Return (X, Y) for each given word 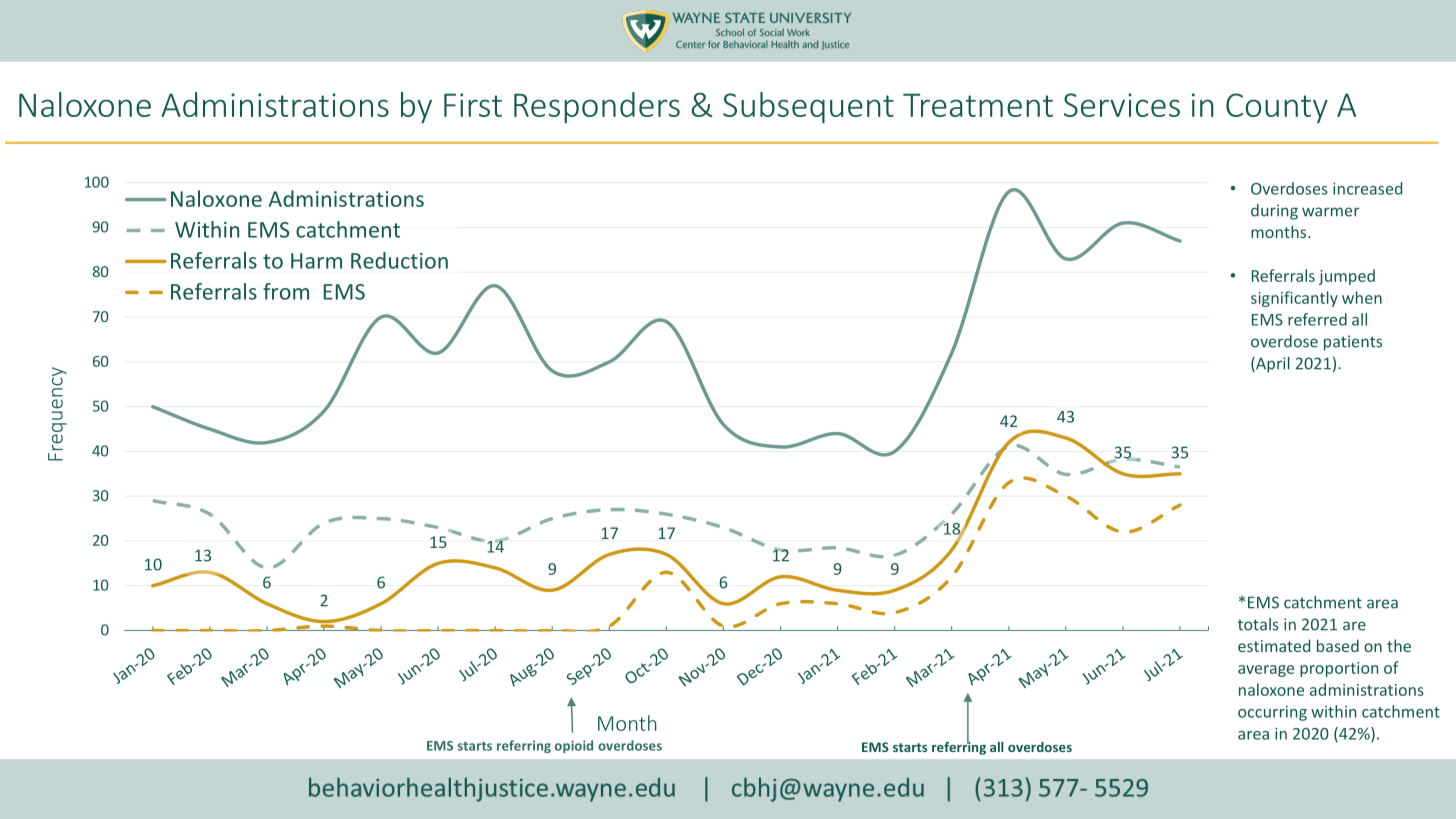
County (1277, 108)
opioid (574, 746)
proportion (1339, 669)
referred (1317, 319)
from (286, 291)
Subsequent (808, 107)
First (473, 105)
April (1272, 365)
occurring (1272, 713)
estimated (1274, 645)
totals (1258, 624)
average (1266, 671)
